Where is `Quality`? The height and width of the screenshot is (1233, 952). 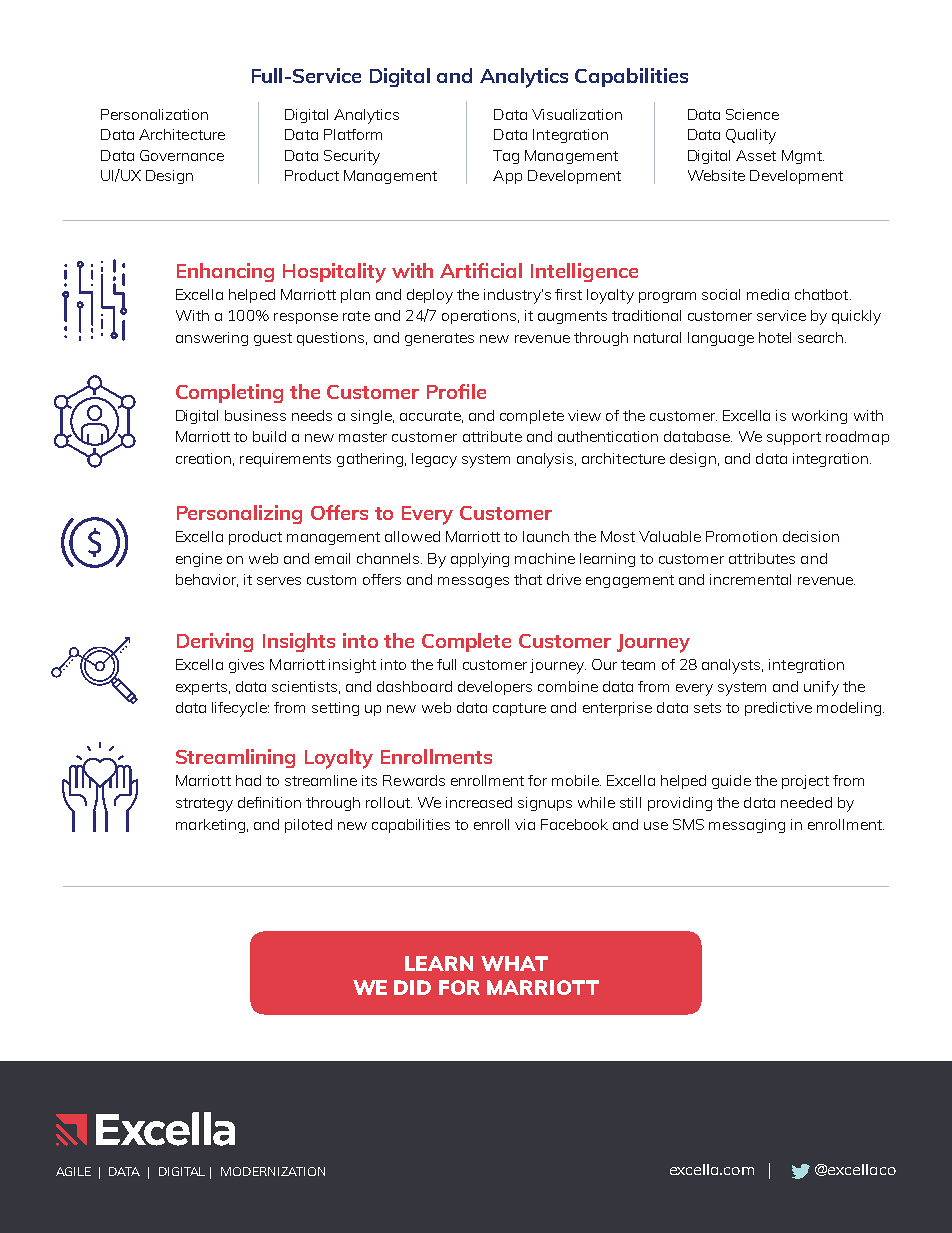 Quality is located at coordinates (751, 136).
